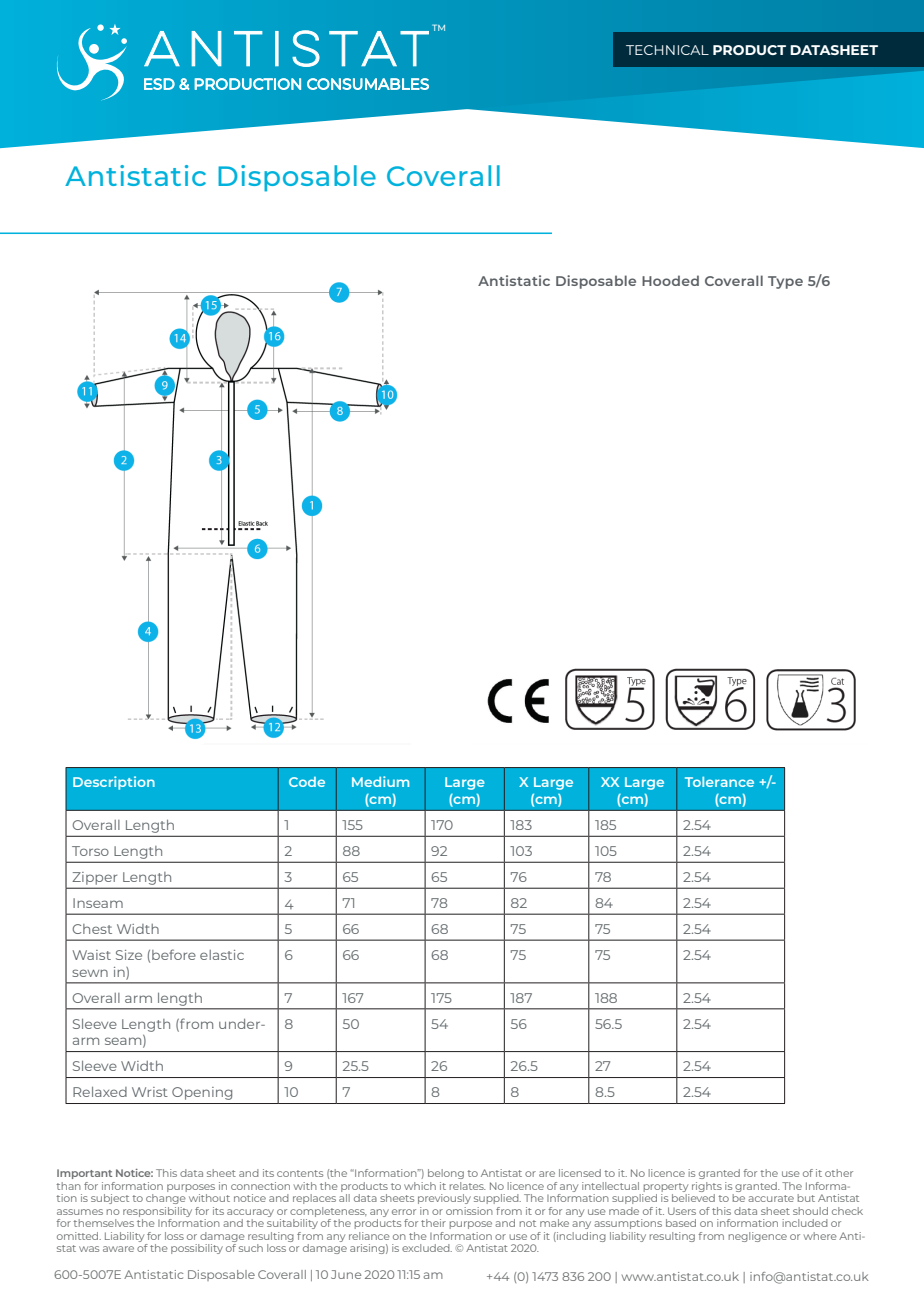  I want to click on their, so click(433, 1223).
